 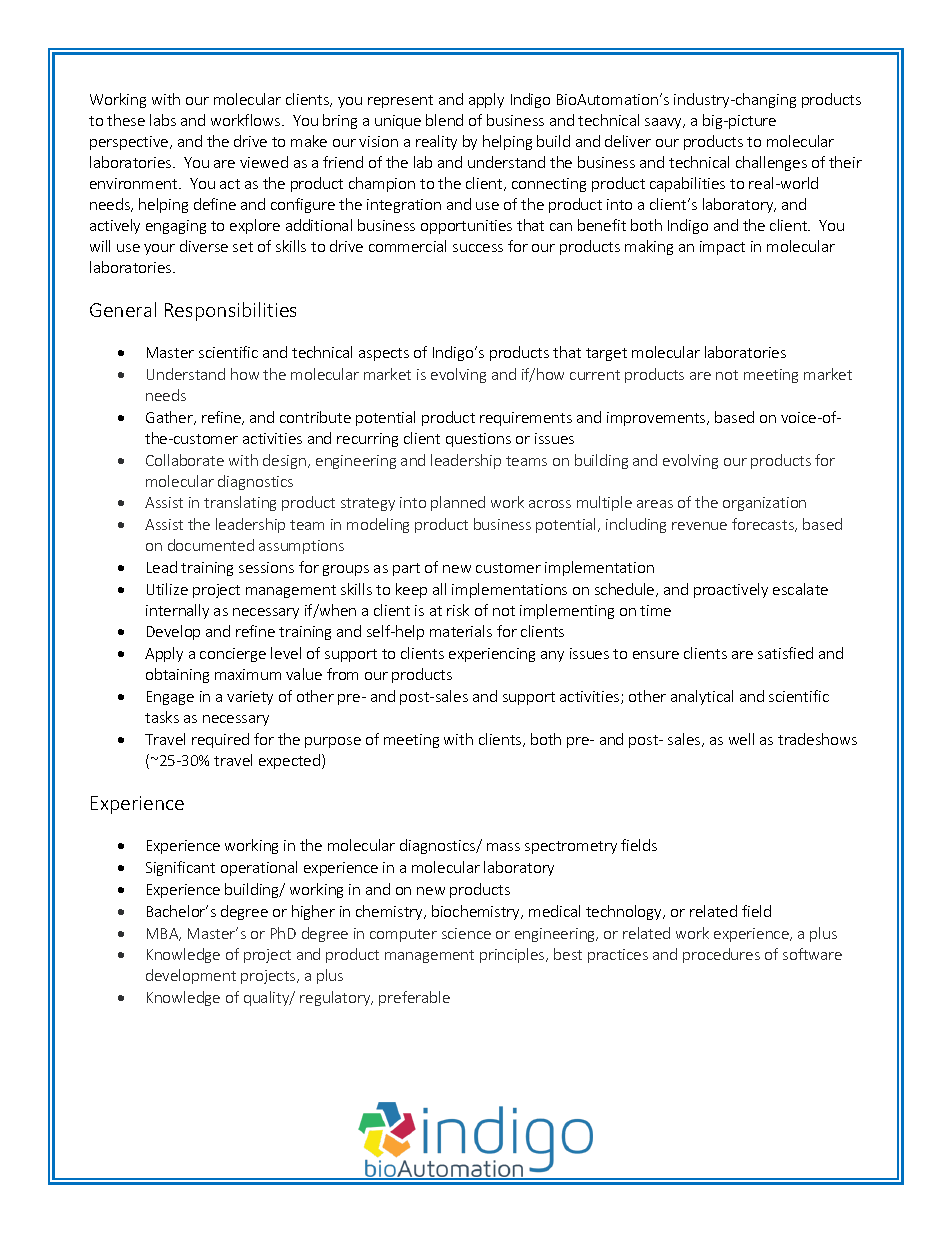 What do you see at coordinates (163, 120) in the screenshot?
I see `labs` at bounding box center [163, 120].
